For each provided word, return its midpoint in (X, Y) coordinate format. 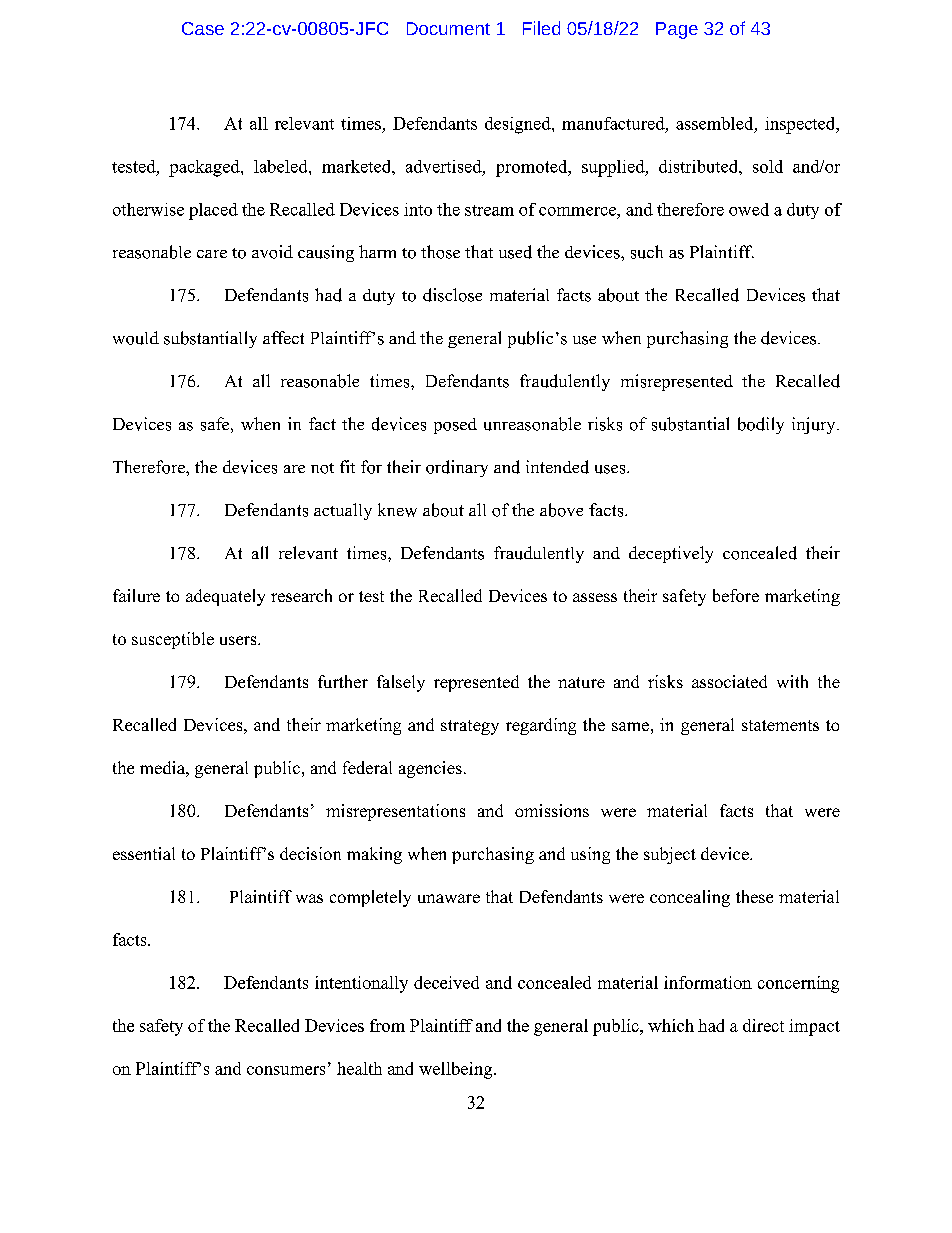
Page (677, 30)
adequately (225, 597)
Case (203, 28)
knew (397, 510)
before (736, 595)
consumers (286, 1070)
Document (448, 28)
